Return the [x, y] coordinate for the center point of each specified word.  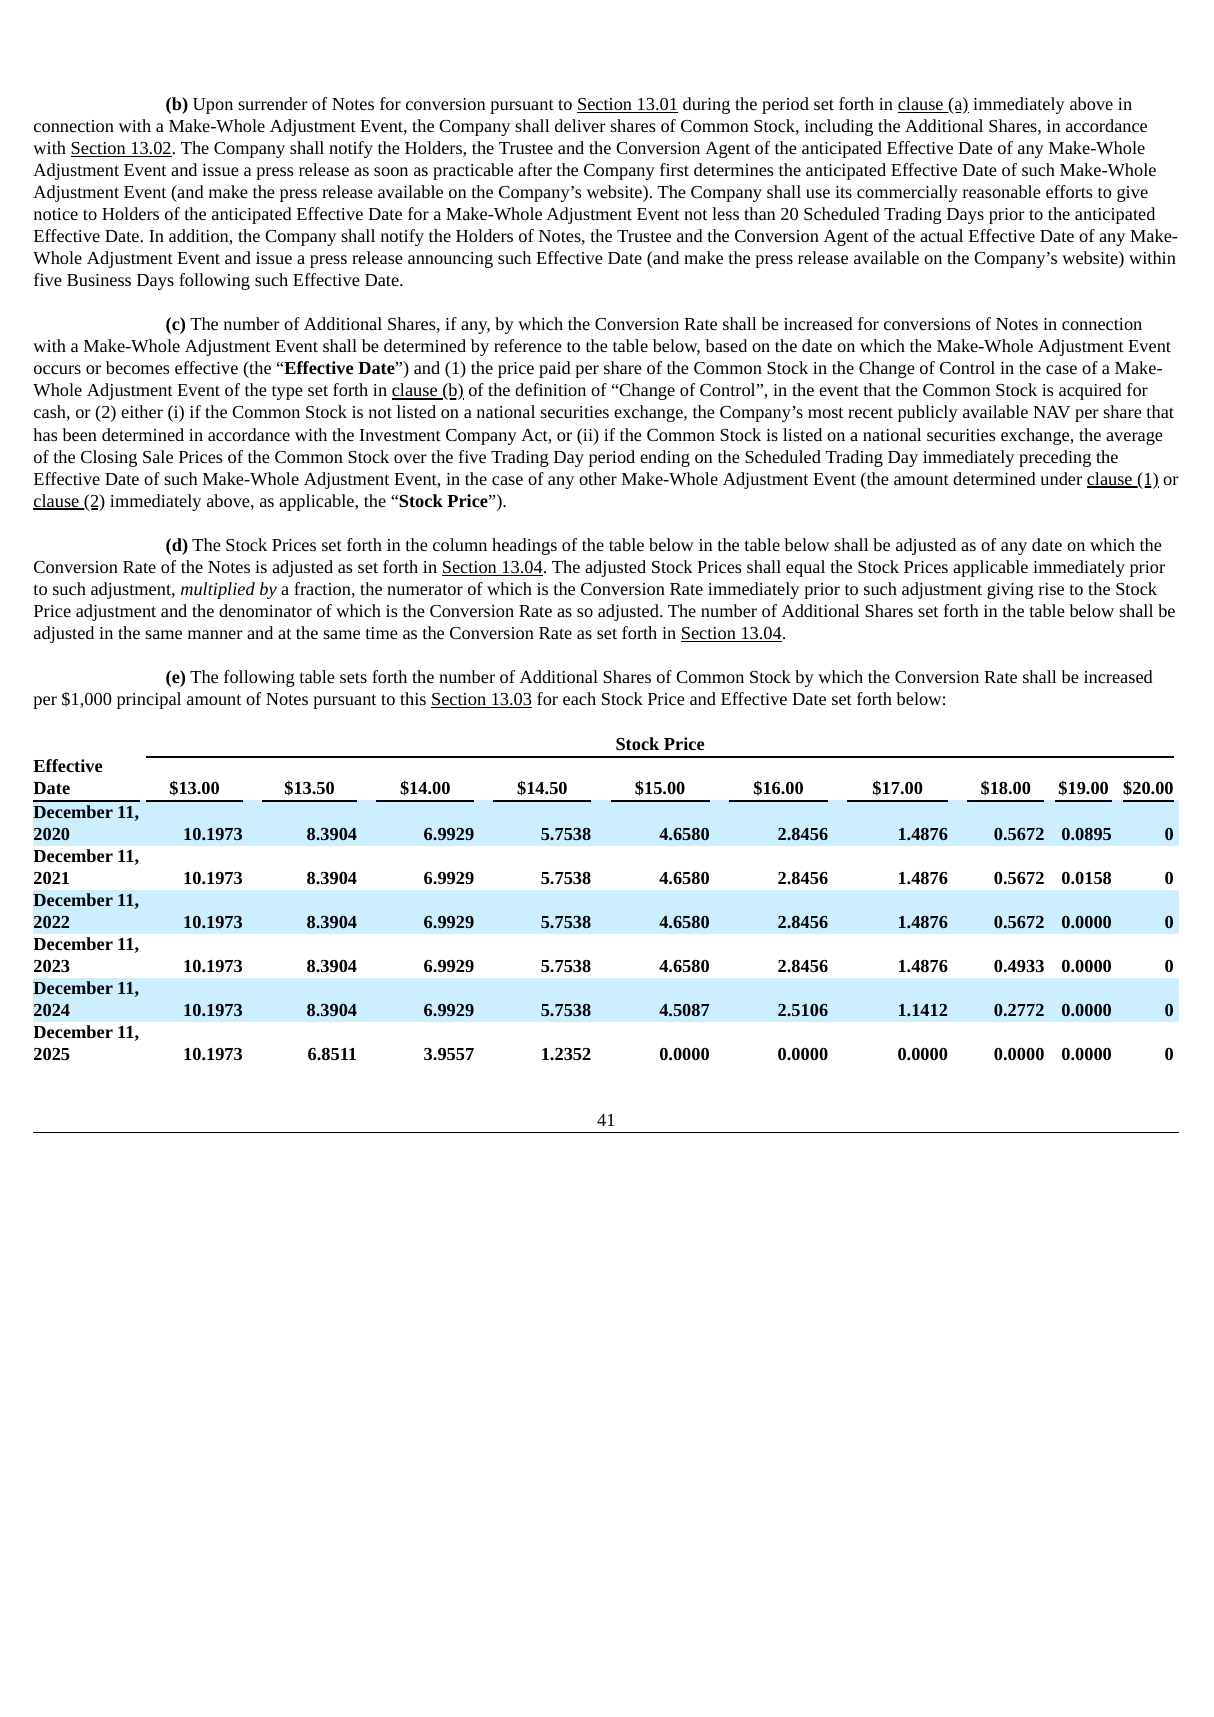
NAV [1051, 412]
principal [149, 700]
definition [550, 389]
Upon [213, 106]
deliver [580, 125]
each [579, 698]
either [142, 411]
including [839, 127]
